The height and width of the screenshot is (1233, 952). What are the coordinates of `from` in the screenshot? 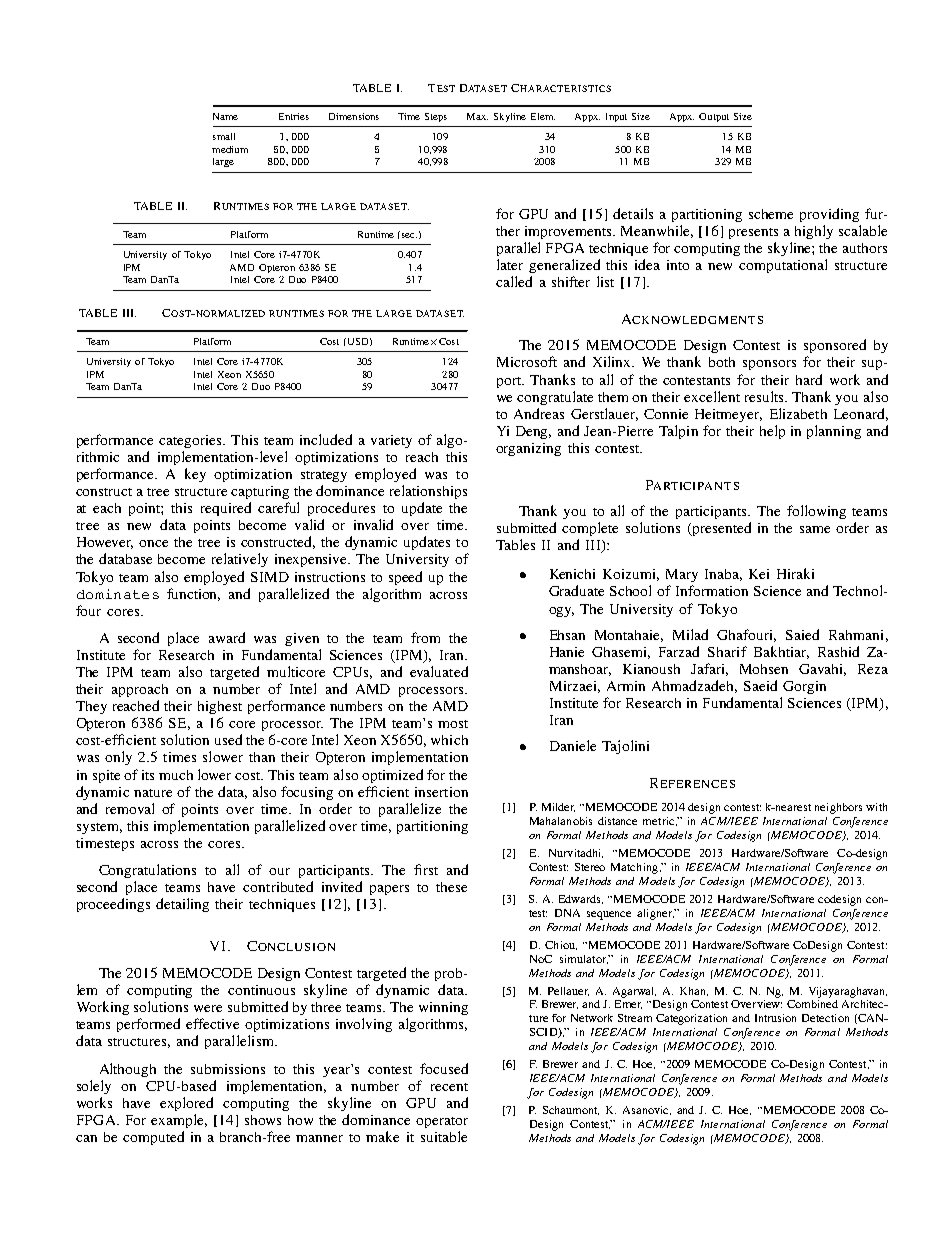 It's located at (425, 637).
